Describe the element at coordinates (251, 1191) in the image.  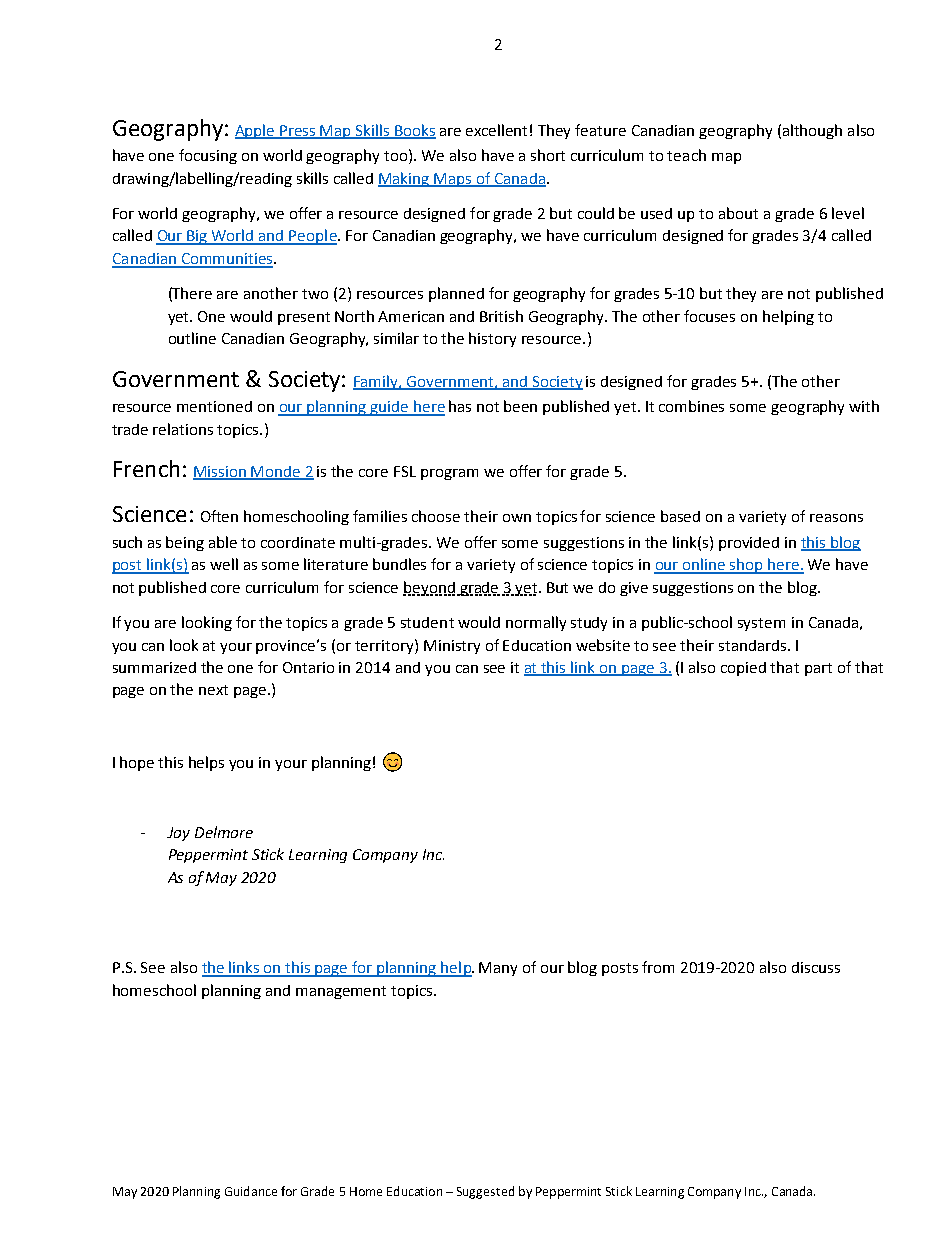
I see `Guidance` at that location.
